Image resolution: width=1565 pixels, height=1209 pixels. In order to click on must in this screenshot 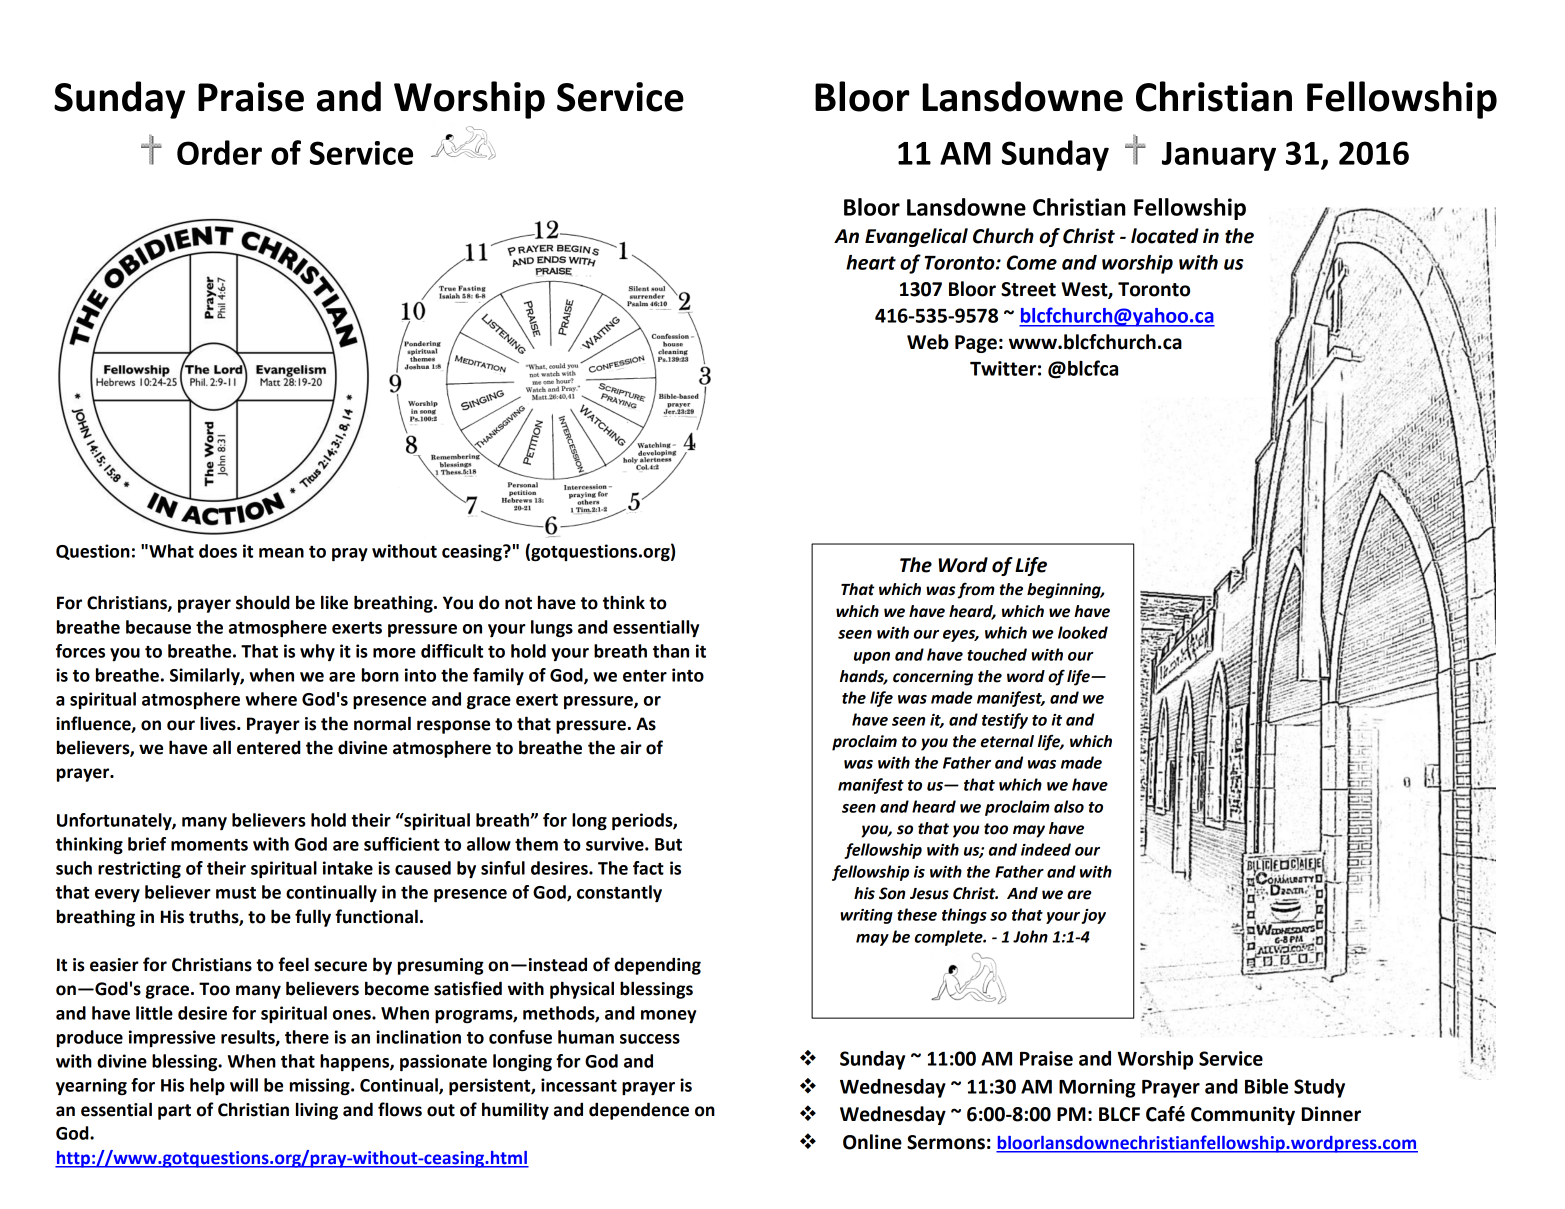, I will do `click(236, 893)`.
